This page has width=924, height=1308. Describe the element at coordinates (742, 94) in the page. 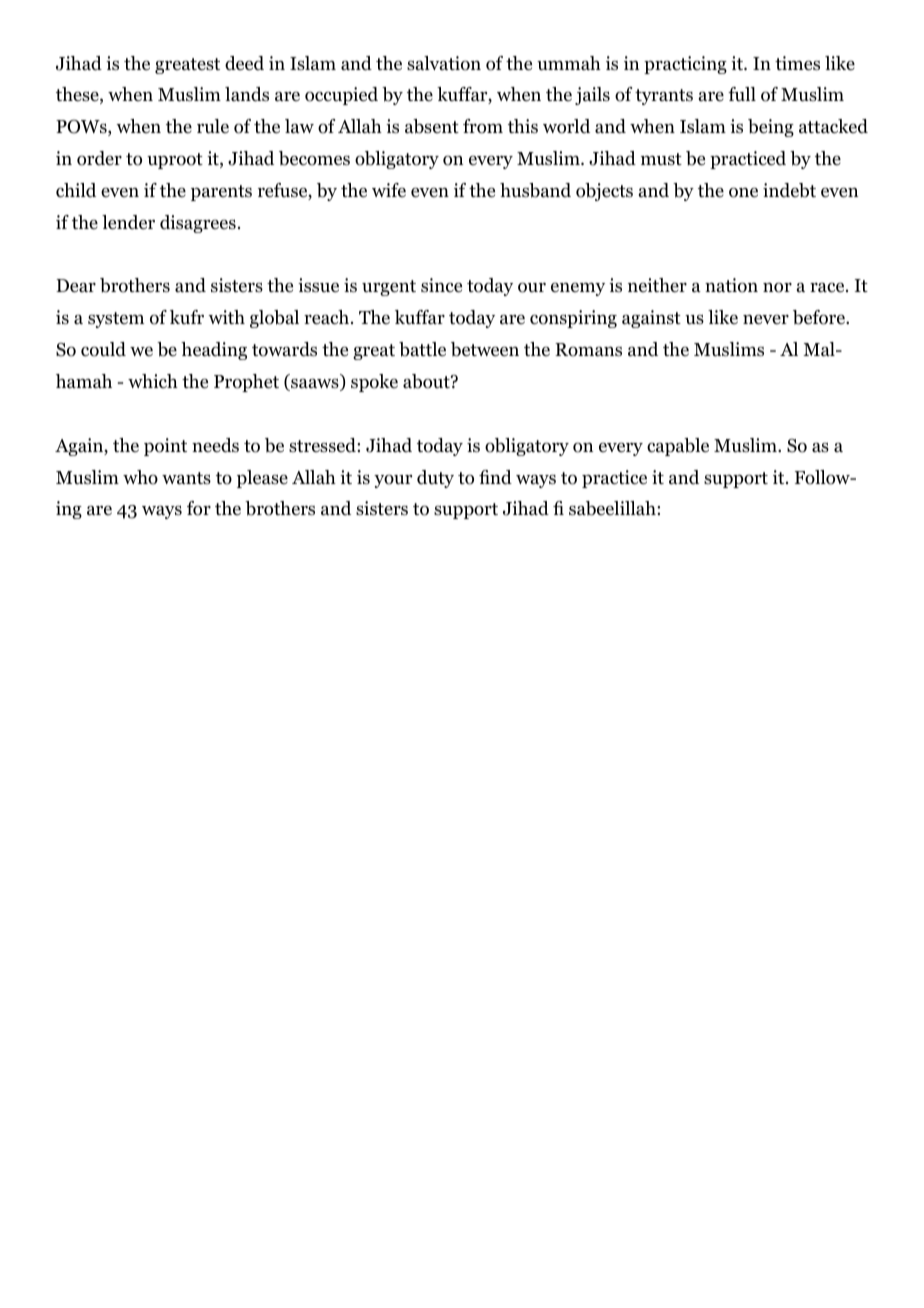

I see `full` at that location.
